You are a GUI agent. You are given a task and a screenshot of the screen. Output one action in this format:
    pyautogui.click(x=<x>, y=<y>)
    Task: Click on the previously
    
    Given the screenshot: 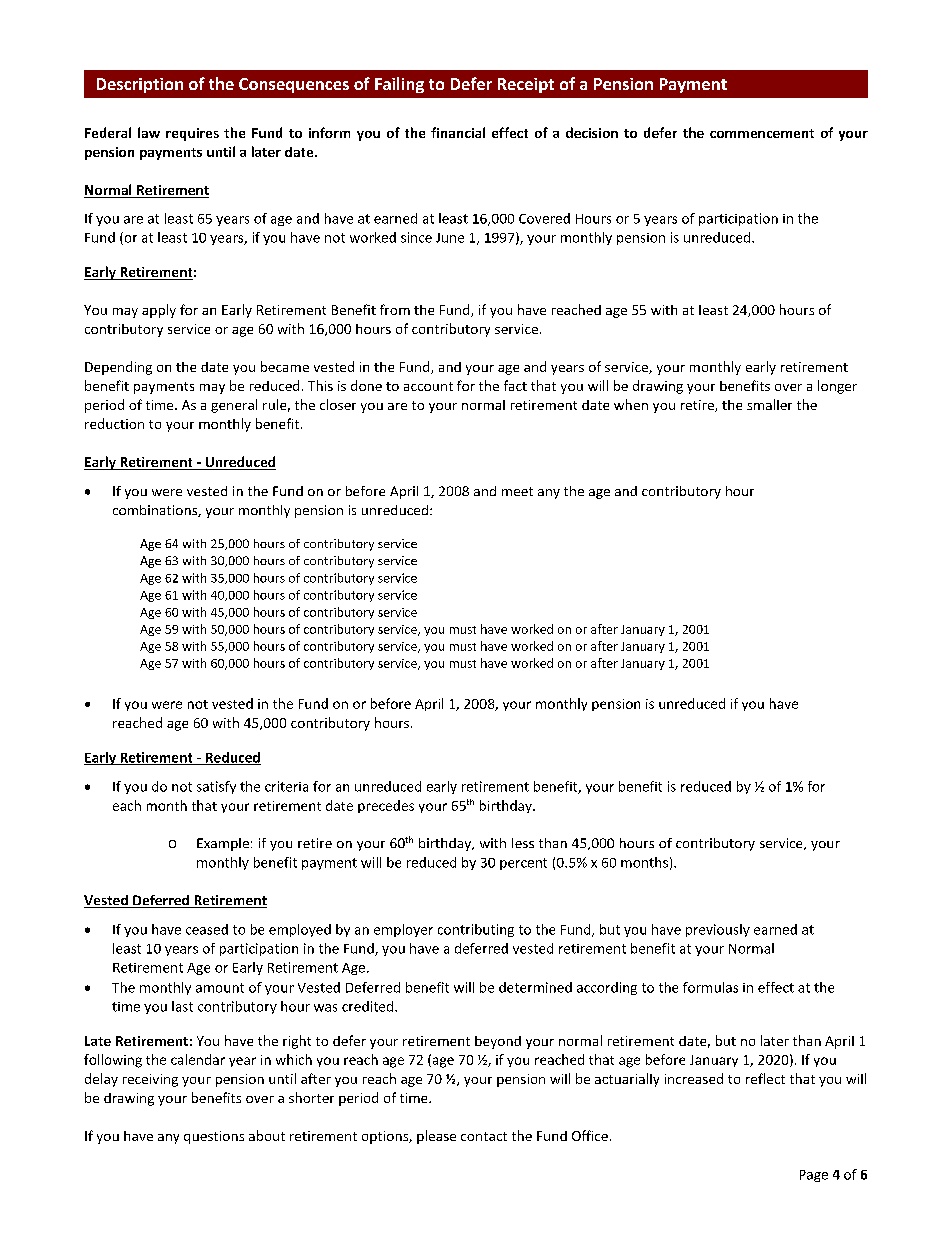 What is the action you would take?
    pyautogui.click(x=718, y=930)
